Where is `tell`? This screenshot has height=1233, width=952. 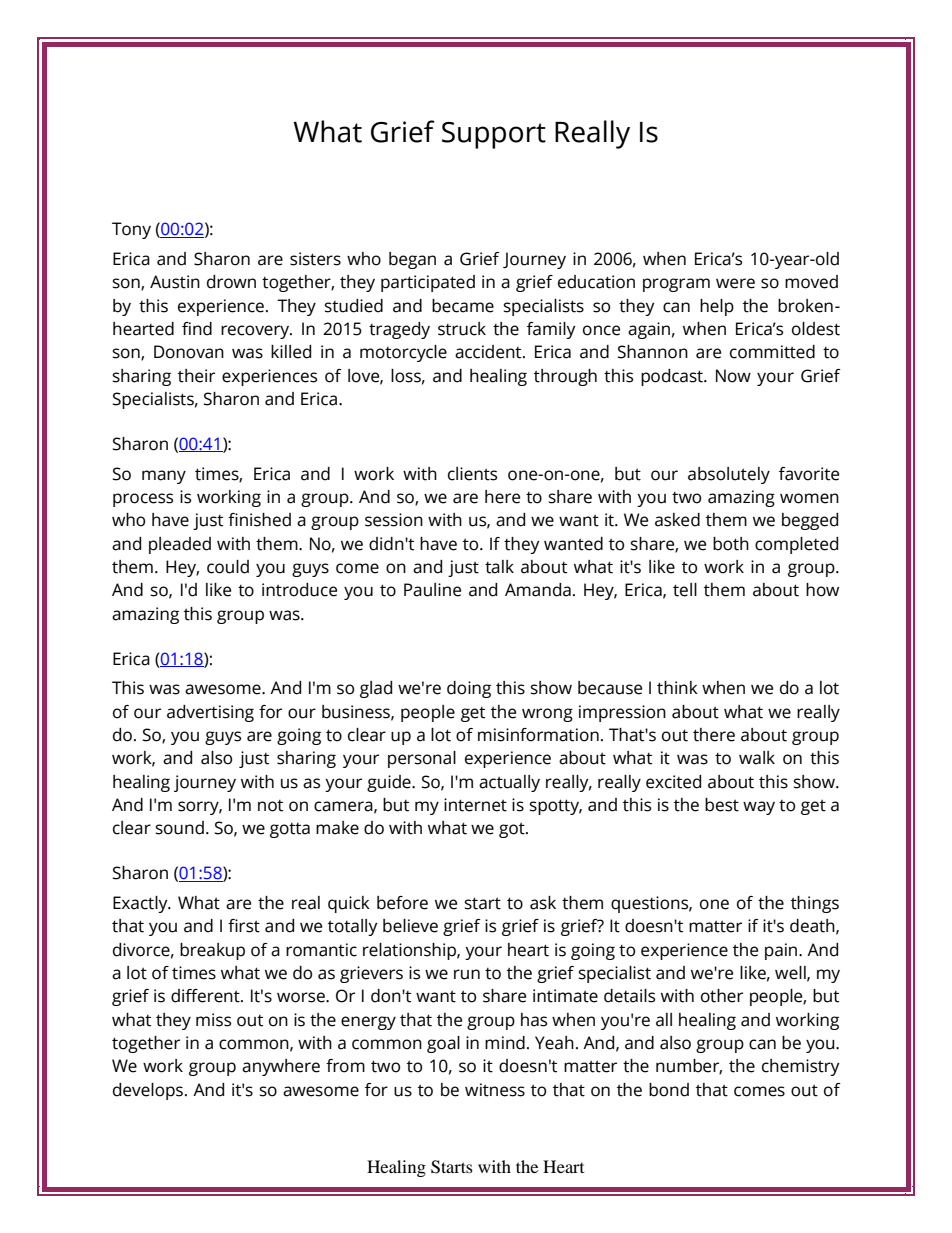 tell is located at coordinates (685, 590).
